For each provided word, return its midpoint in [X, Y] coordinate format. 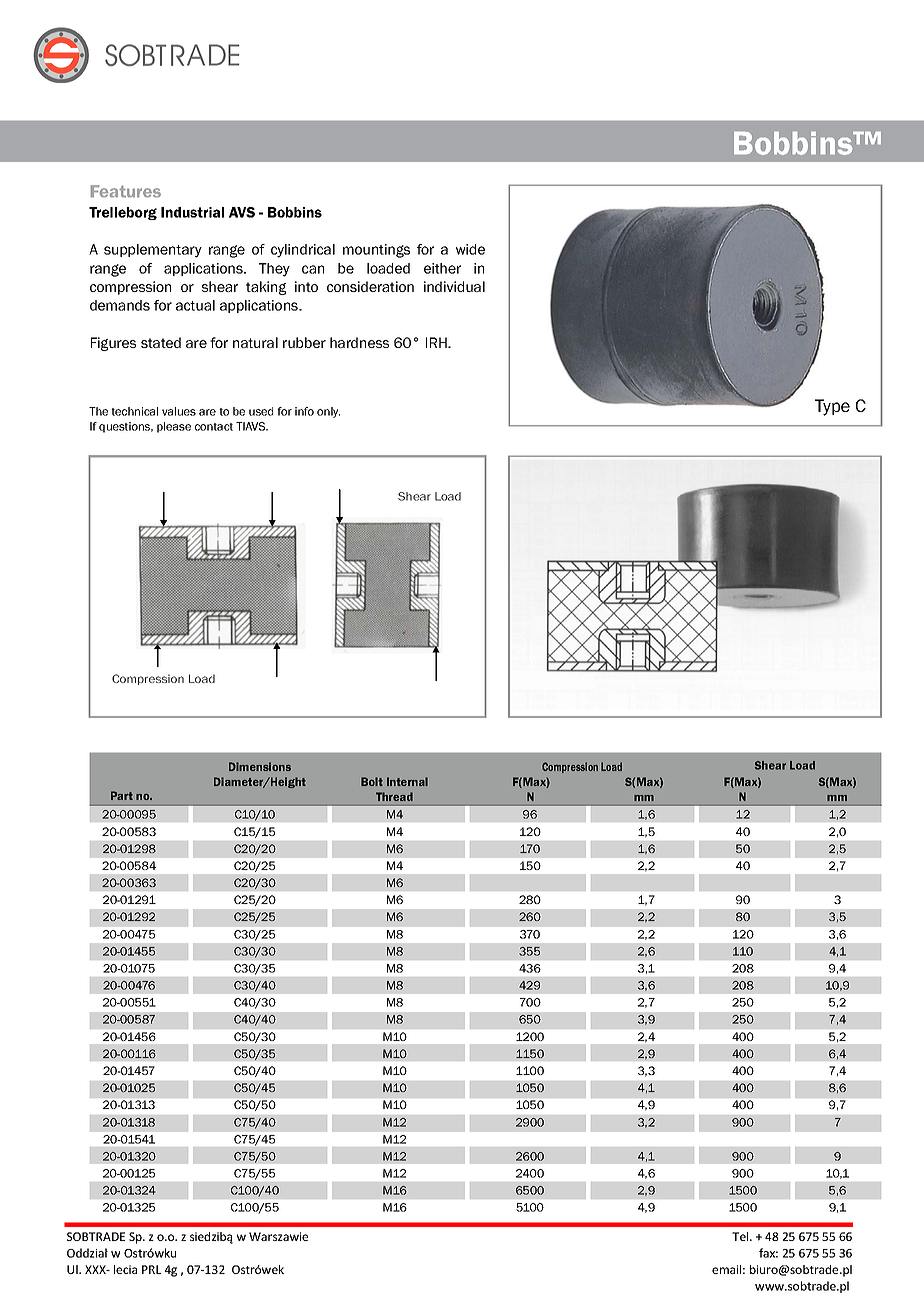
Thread [394, 796]
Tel [741, 1236]
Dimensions [260, 766]
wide [470, 249]
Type [832, 407]
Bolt [372, 781]
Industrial [192, 212]
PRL [151, 1269]
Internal [407, 781]
